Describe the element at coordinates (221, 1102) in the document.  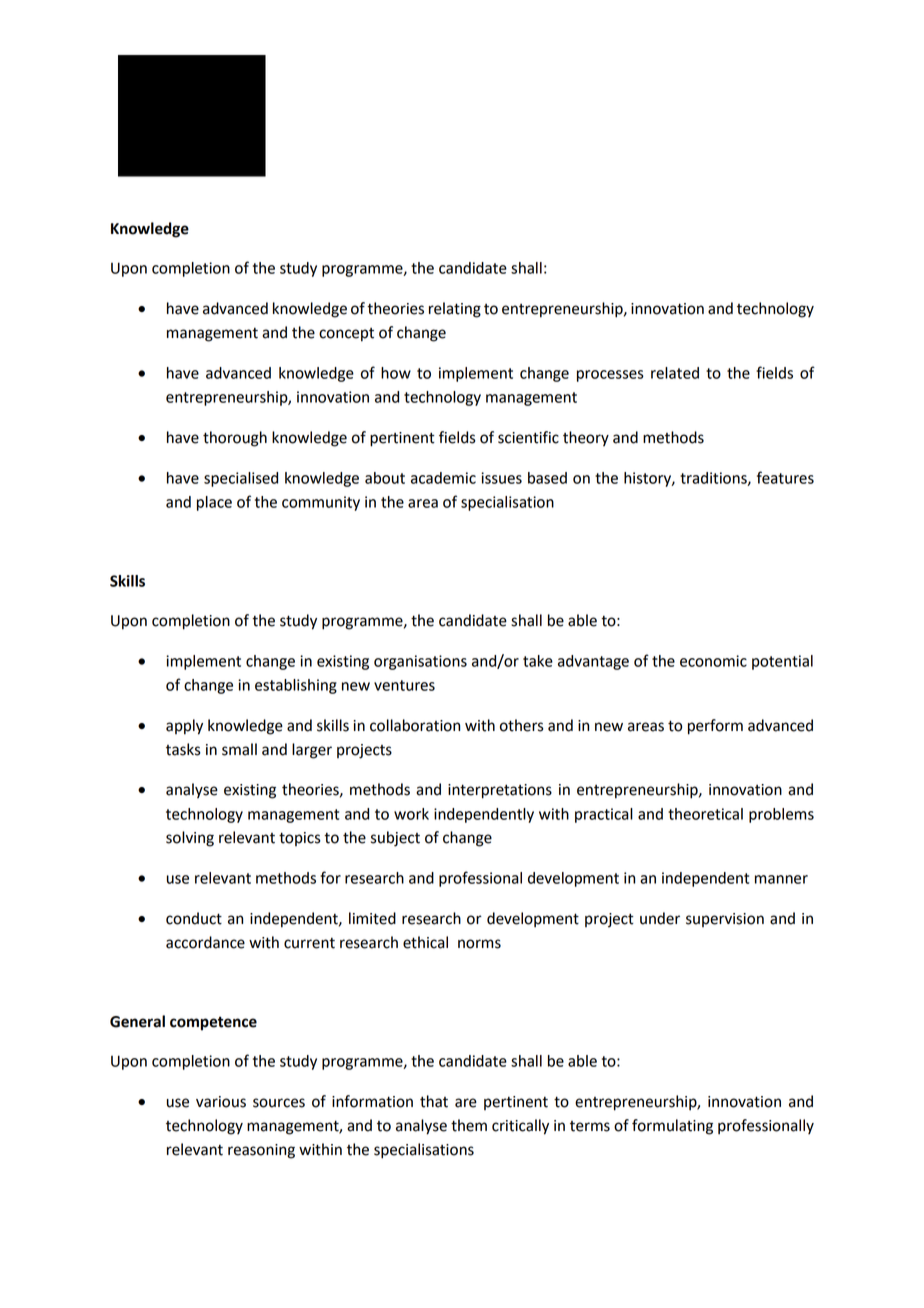
I see `various` at that location.
